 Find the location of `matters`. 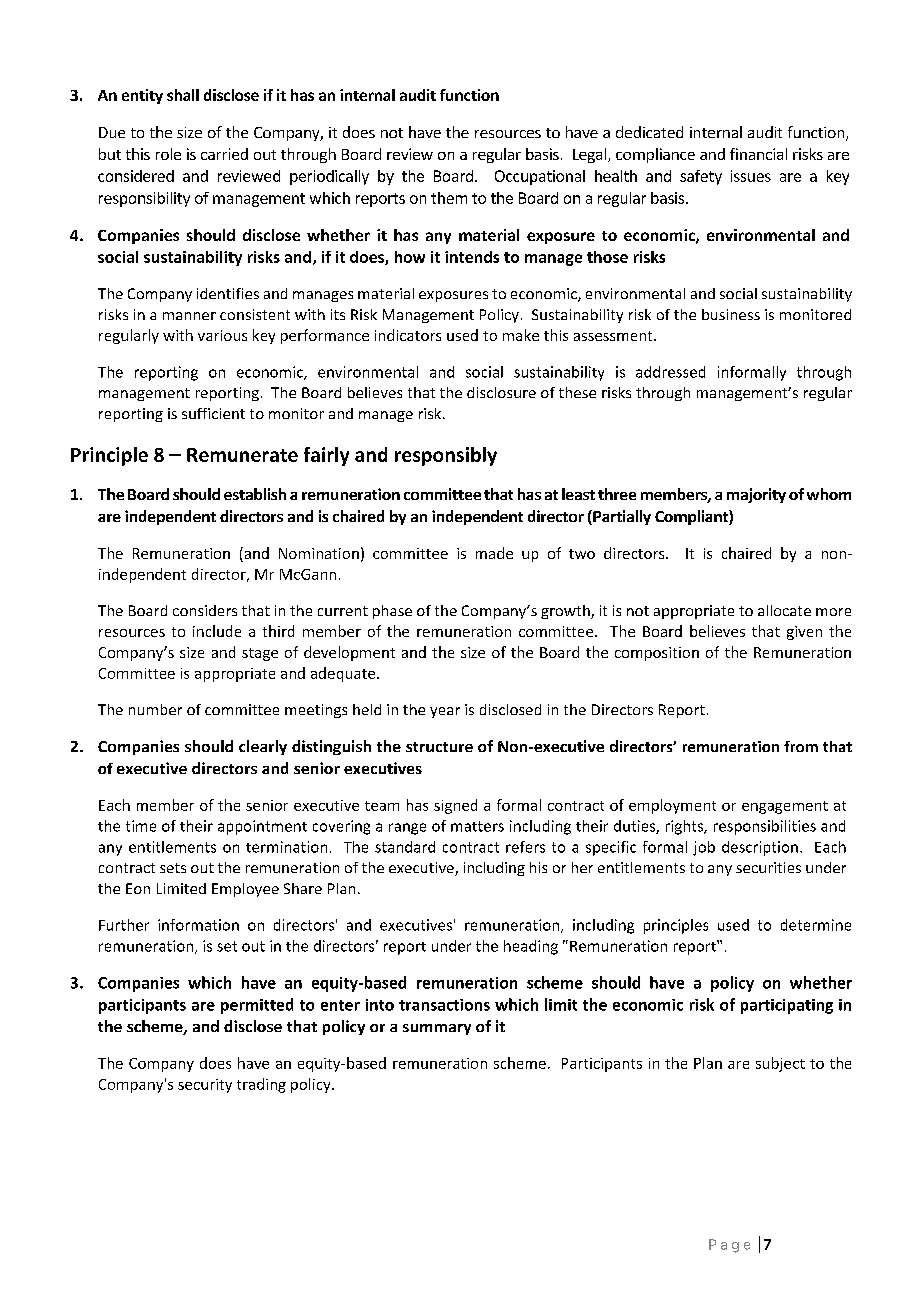

matters is located at coordinates (477, 826).
